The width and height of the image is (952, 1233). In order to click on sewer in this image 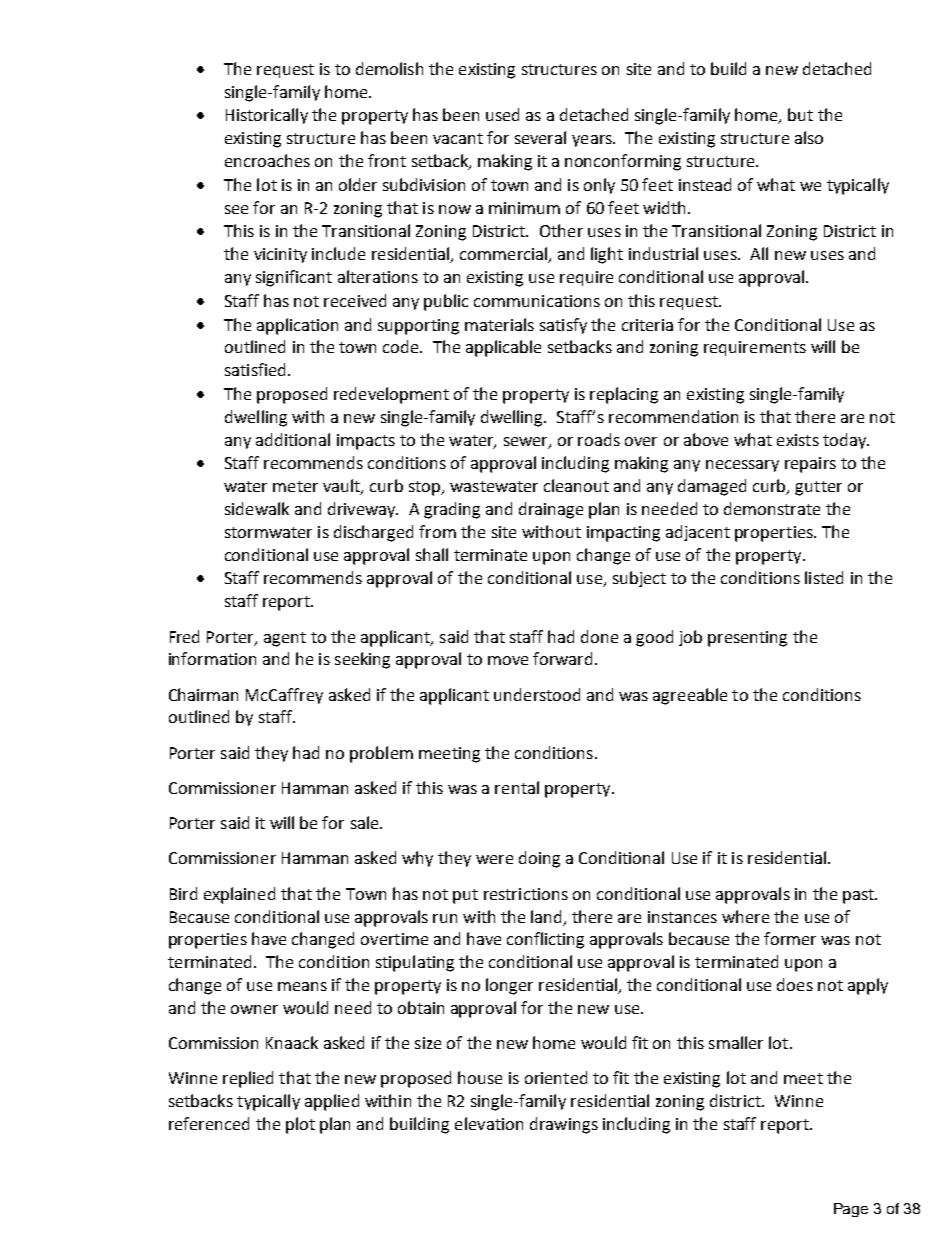, I will do `click(527, 442)`.
